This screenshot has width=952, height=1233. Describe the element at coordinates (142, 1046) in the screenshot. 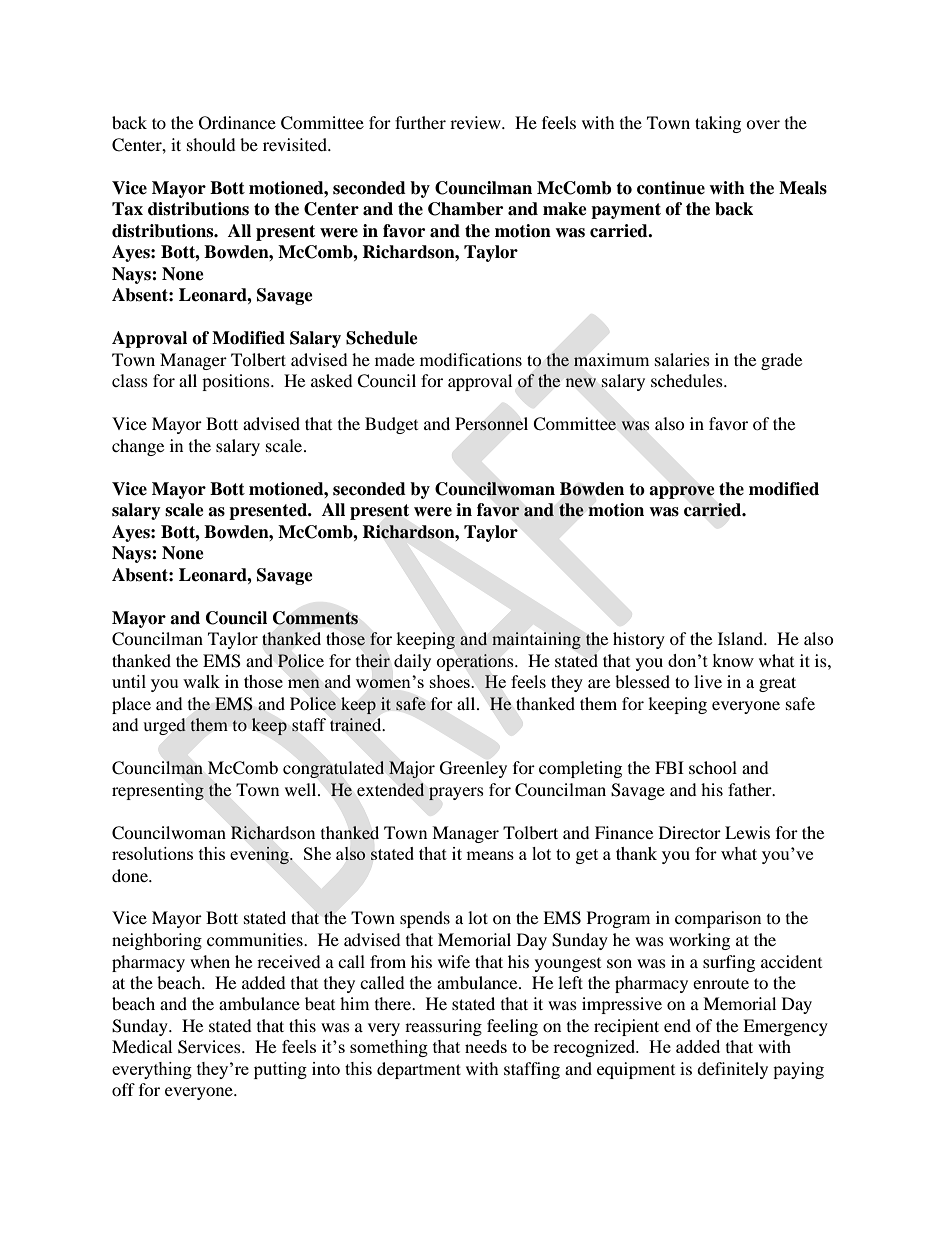

I see `Medical` at that location.
